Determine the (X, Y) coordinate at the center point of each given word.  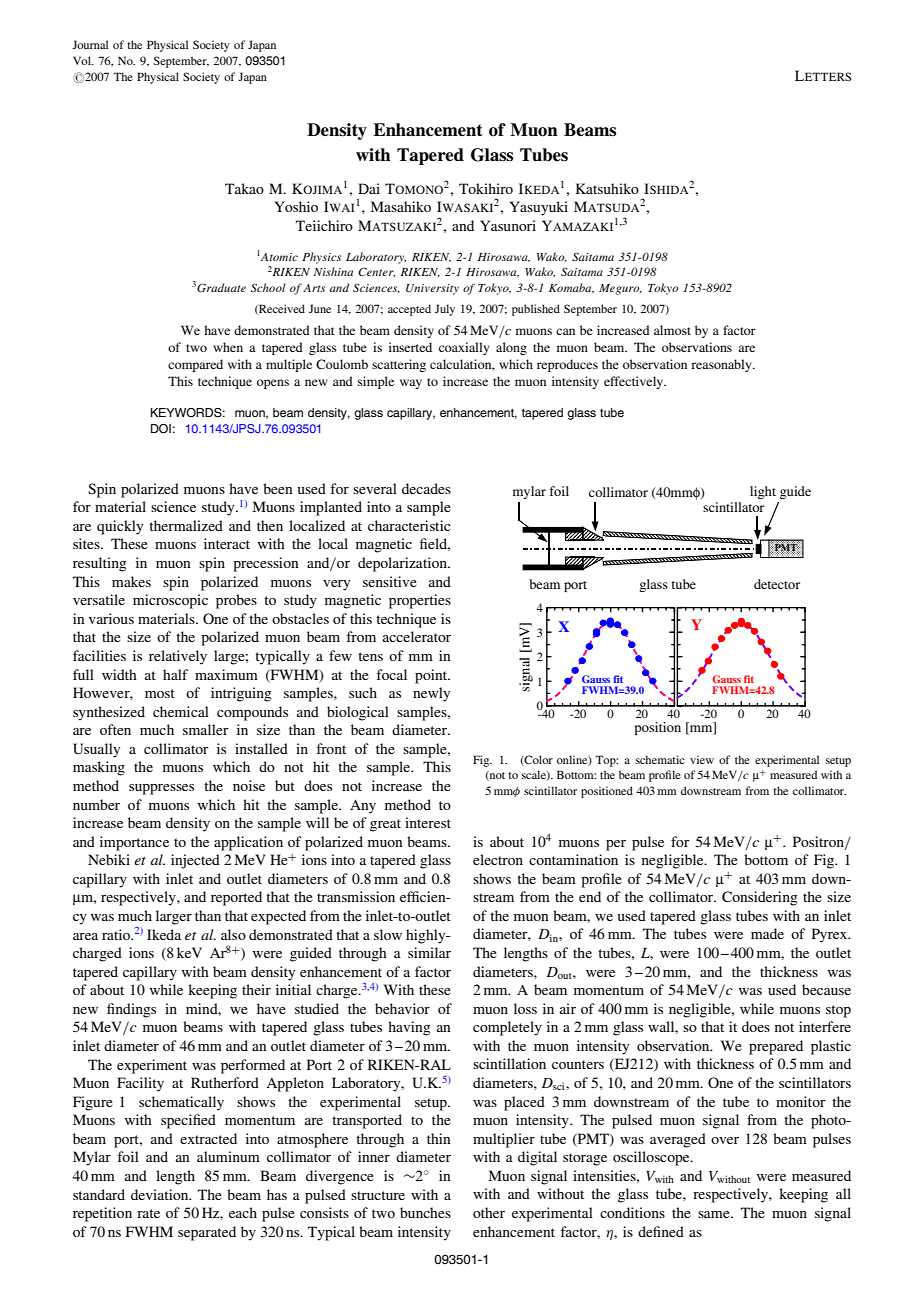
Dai (369, 188)
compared (195, 365)
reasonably (722, 365)
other (489, 1212)
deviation (161, 1194)
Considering (760, 898)
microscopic (170, 601)
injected (195, 861)
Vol (83, 60)
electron (498, 859)
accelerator (417, 636)
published (536, 310)
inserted (410, 347)
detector (777, 584)
